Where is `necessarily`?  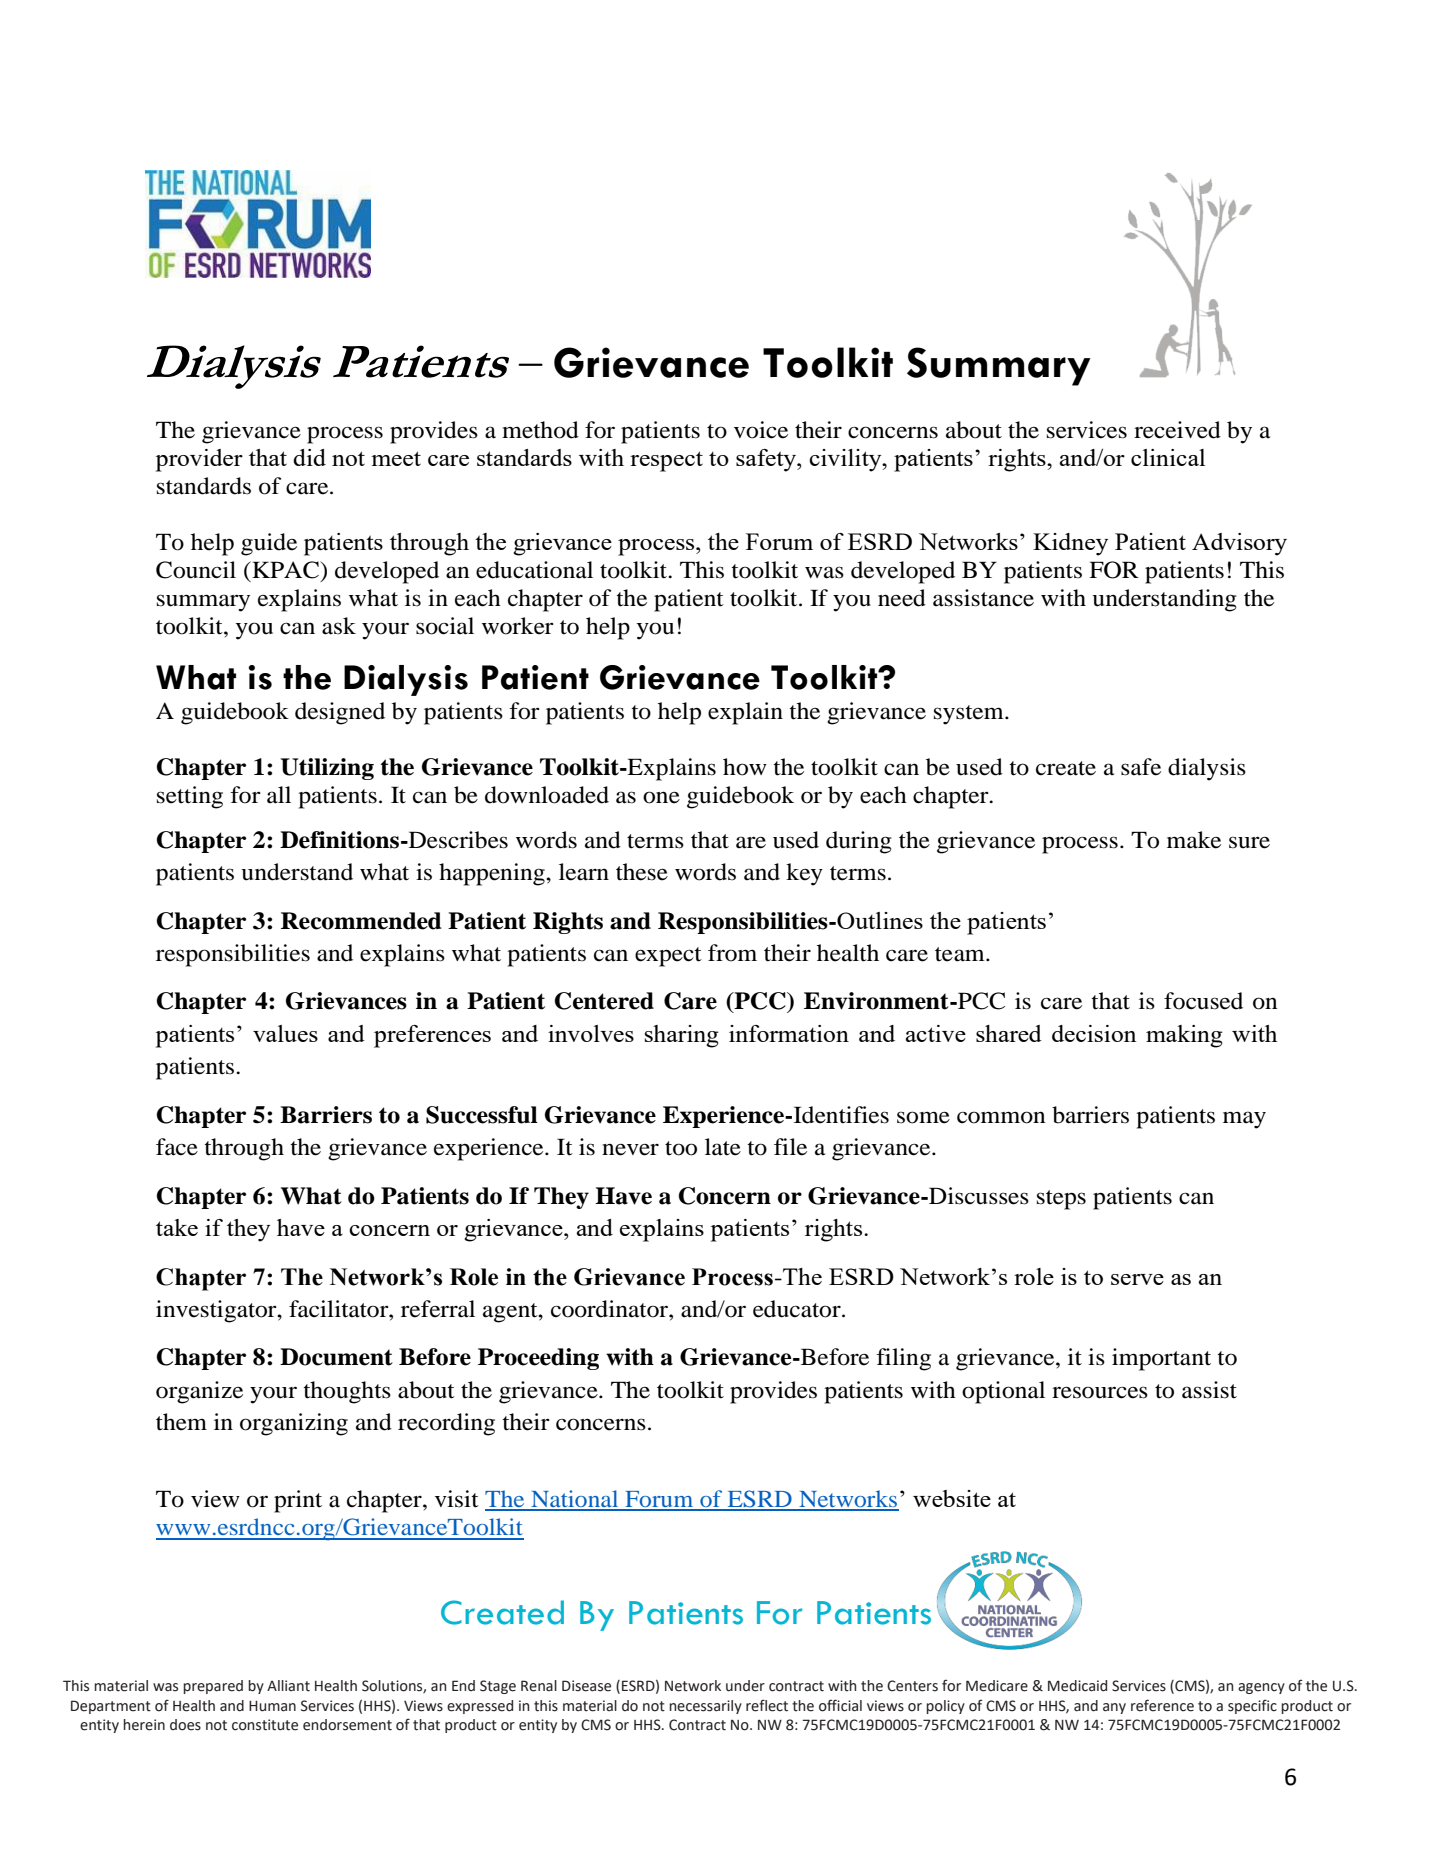 necessarily is located at coordinates (705, 1707).
